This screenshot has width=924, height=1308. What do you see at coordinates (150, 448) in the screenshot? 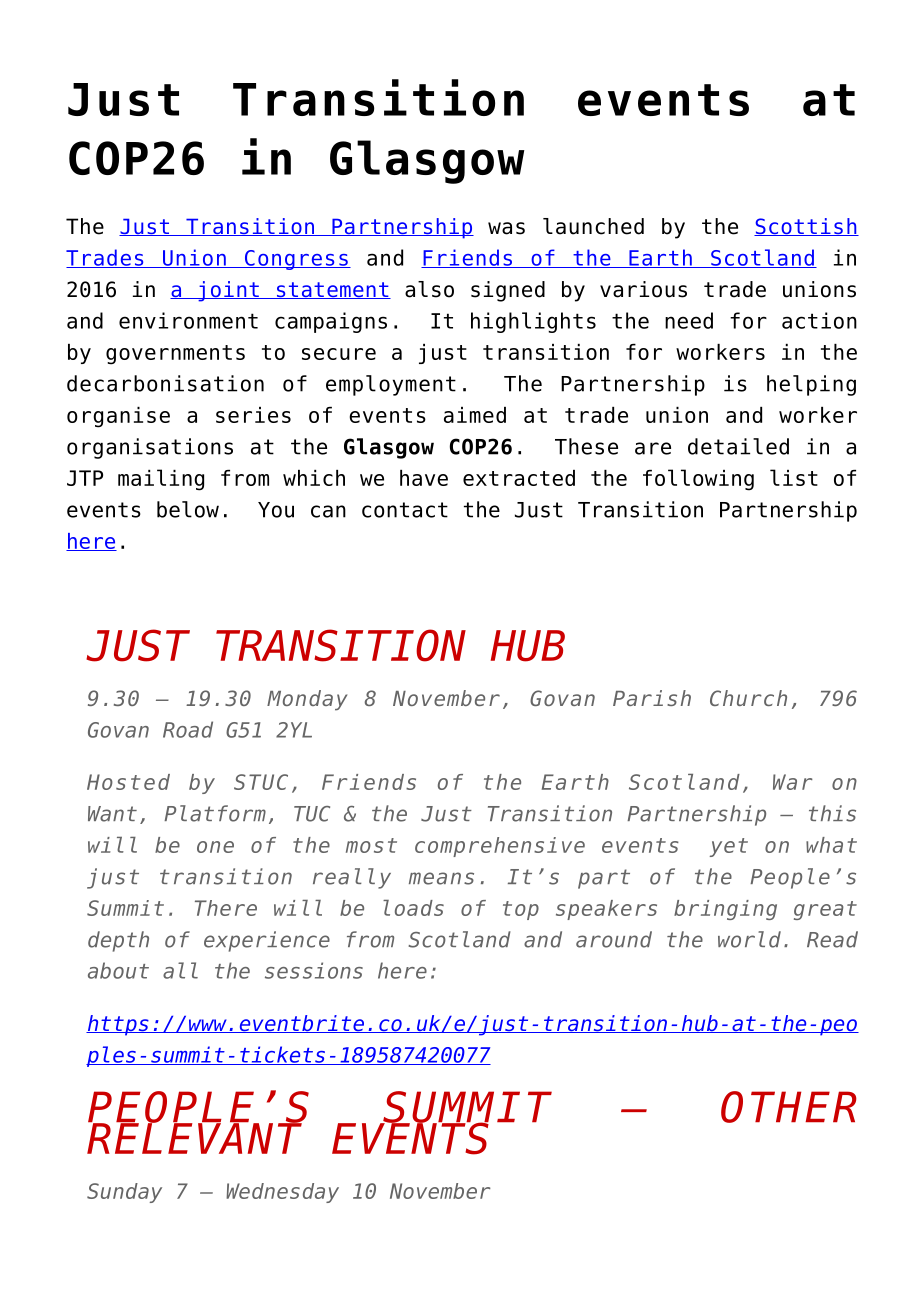
I see `organisations` at bounding box center [150, 448].
